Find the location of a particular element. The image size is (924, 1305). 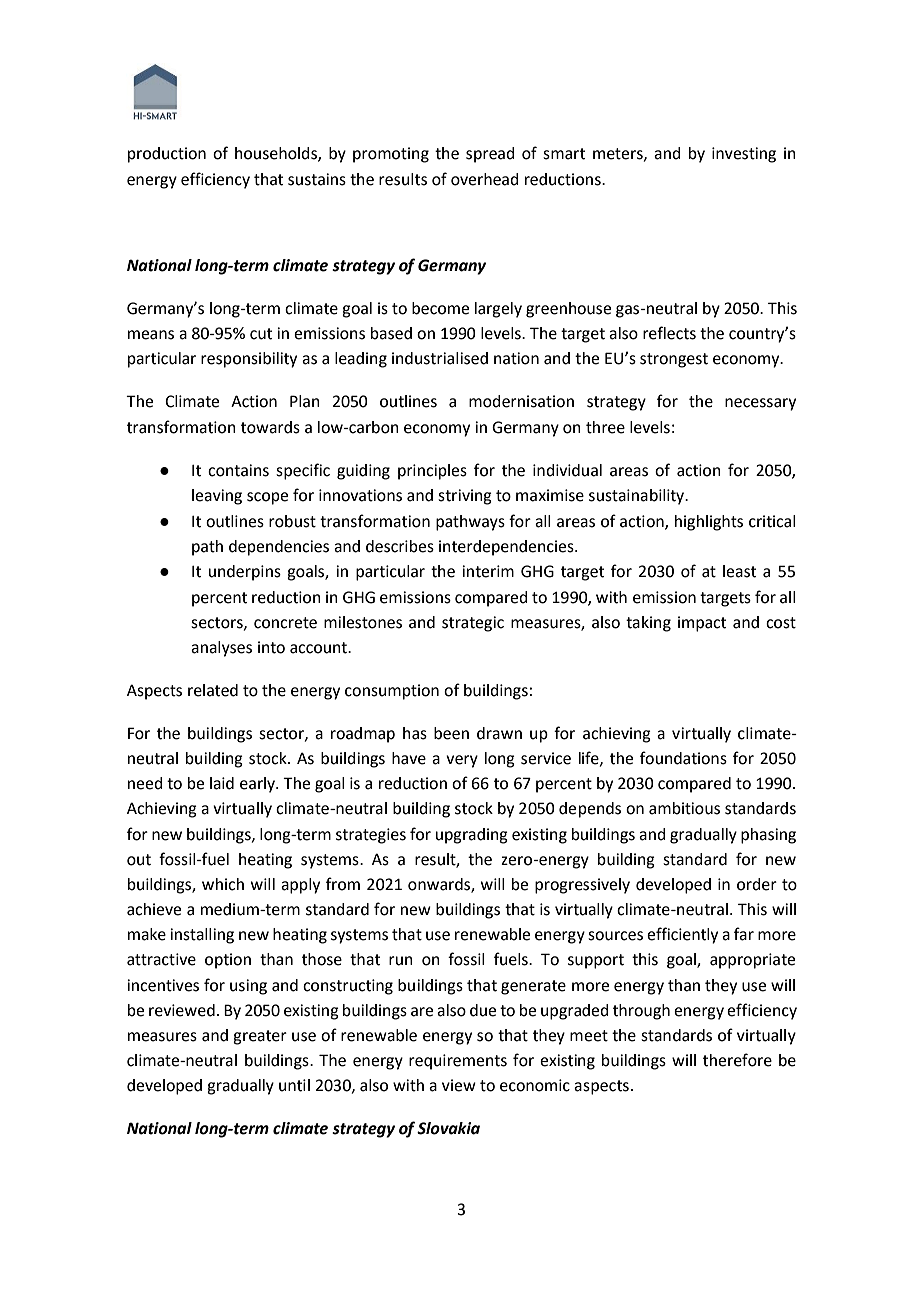

order is located at coordinates (757, 884).
